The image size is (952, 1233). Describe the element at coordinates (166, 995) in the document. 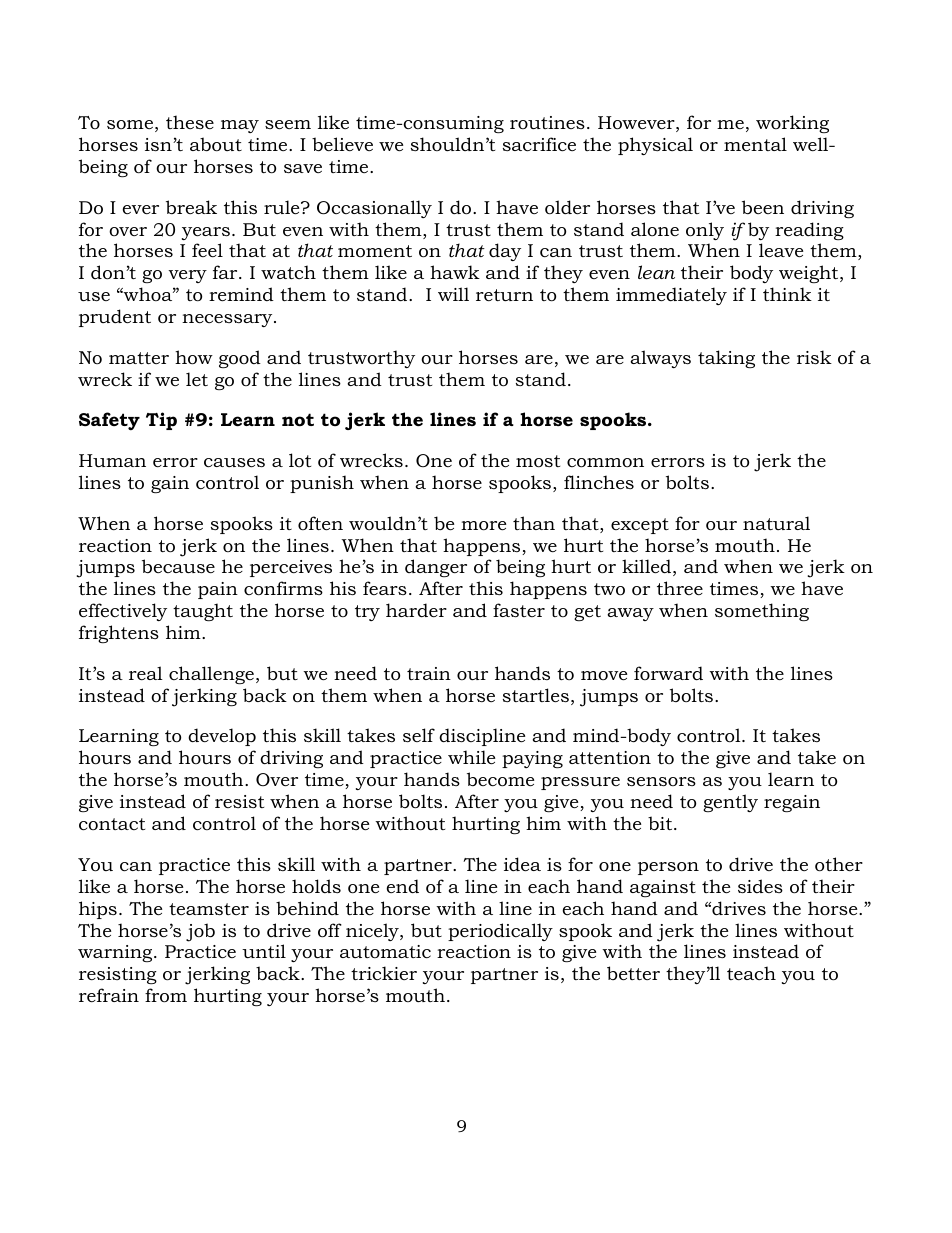

I see `from` at that location.
